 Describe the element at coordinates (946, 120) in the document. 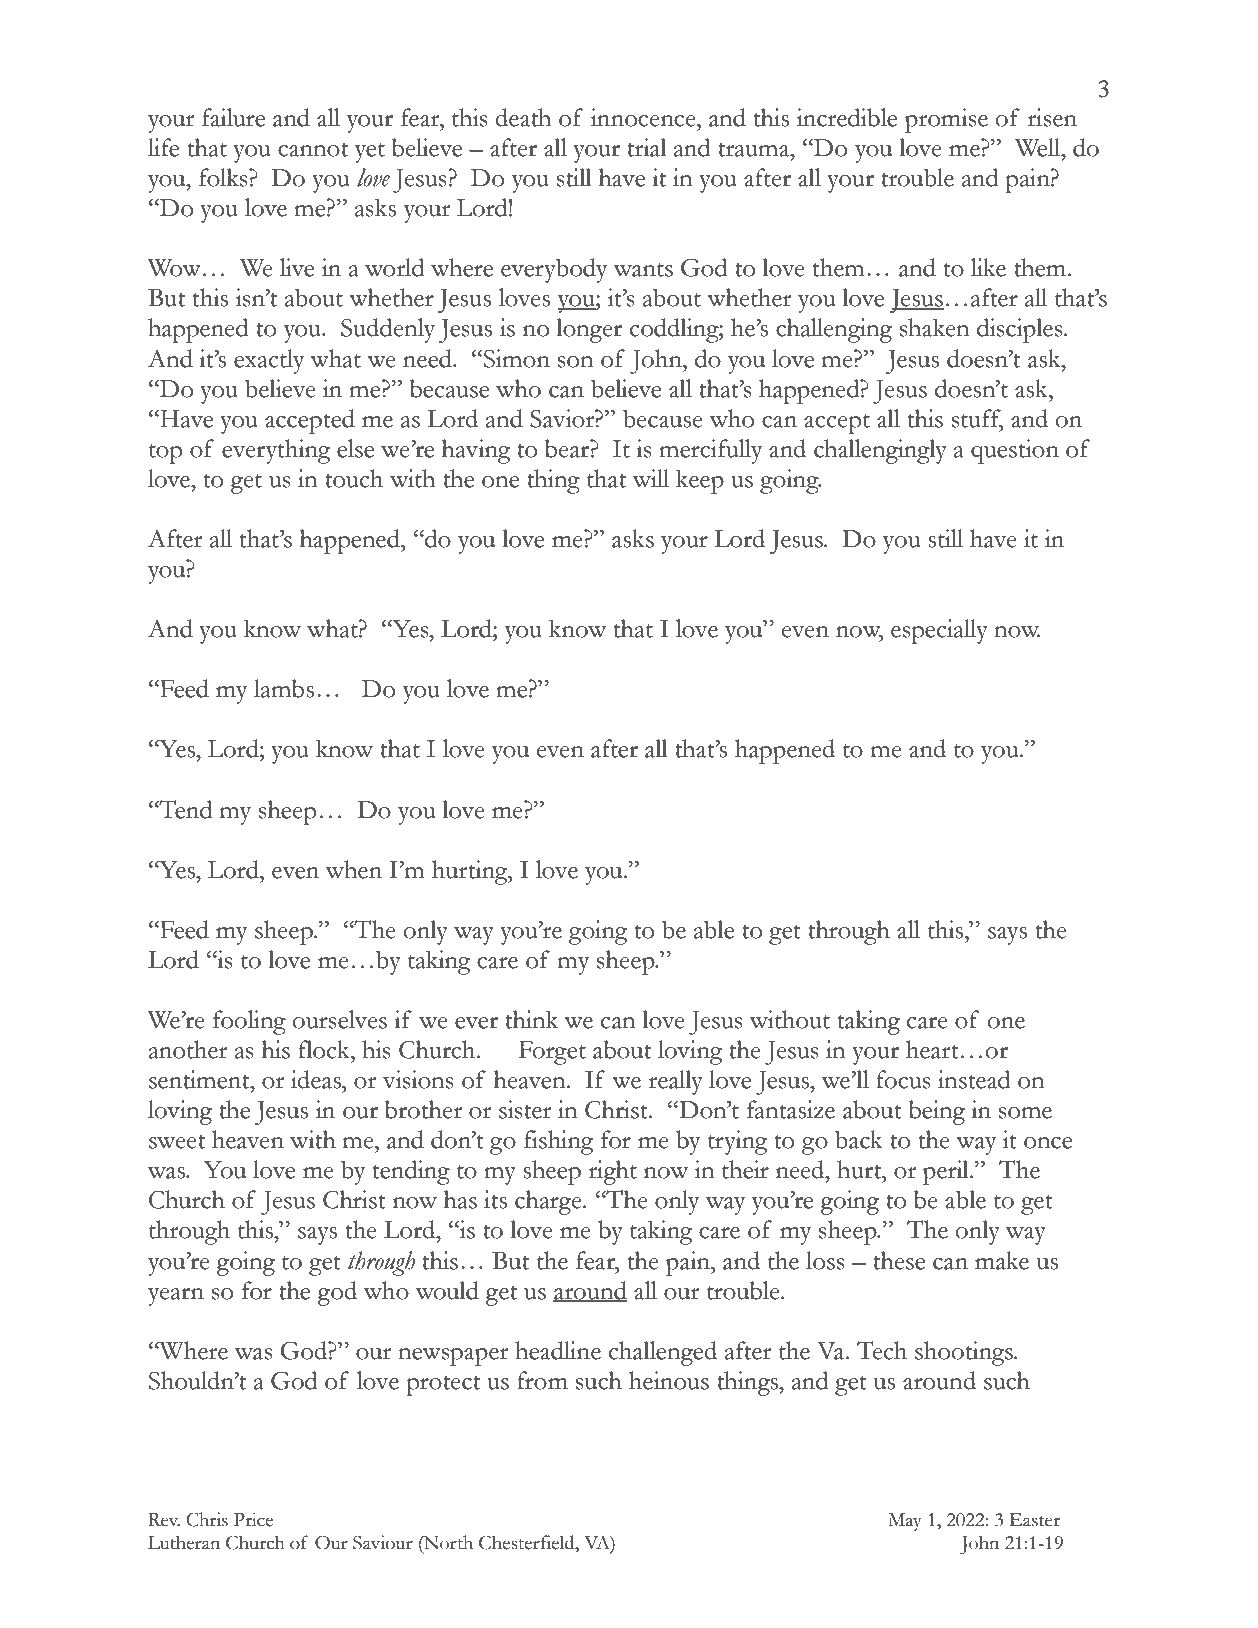

I see `promise` at that location.
